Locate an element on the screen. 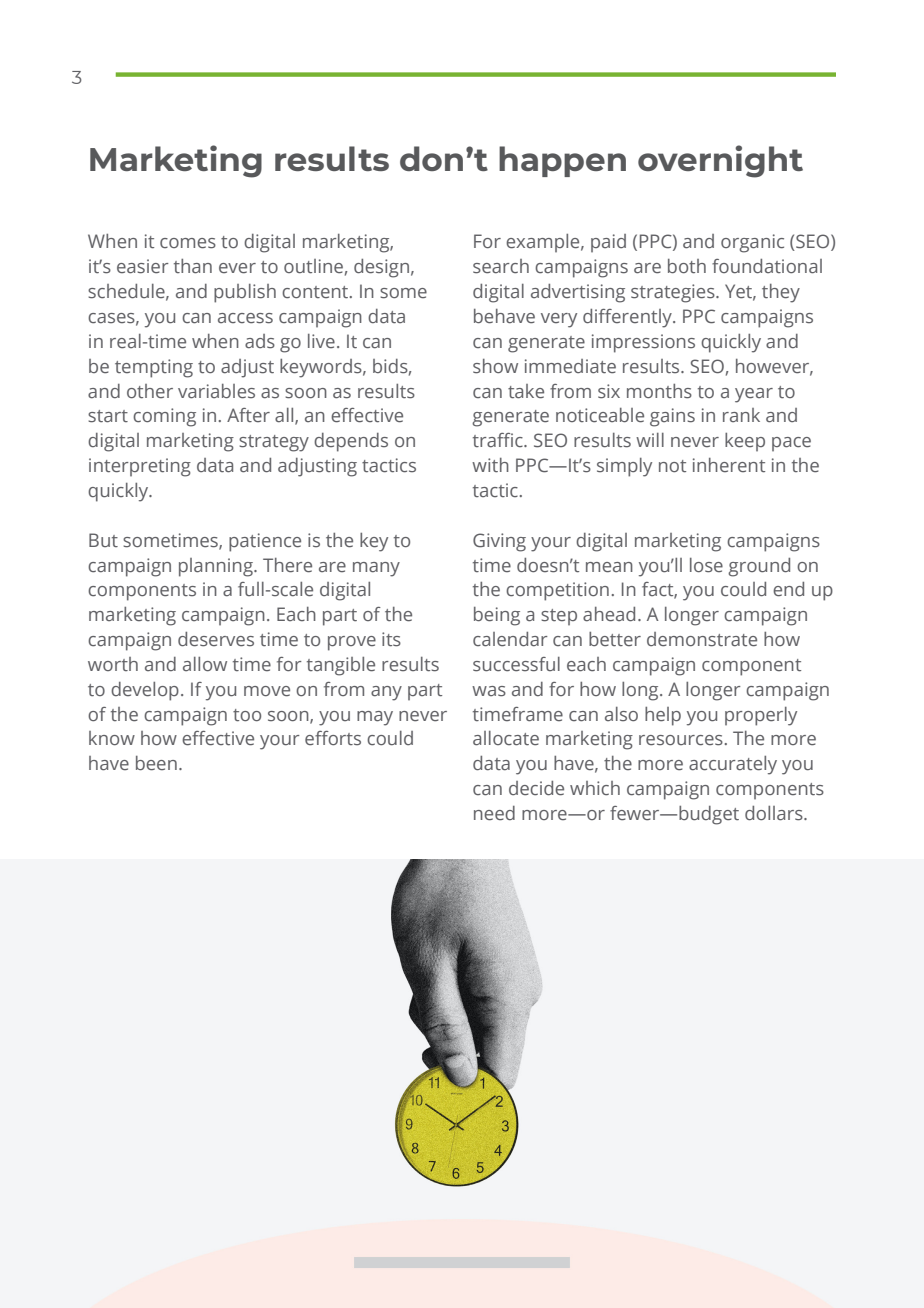  interpreting is located at coordinates (140, 467).
